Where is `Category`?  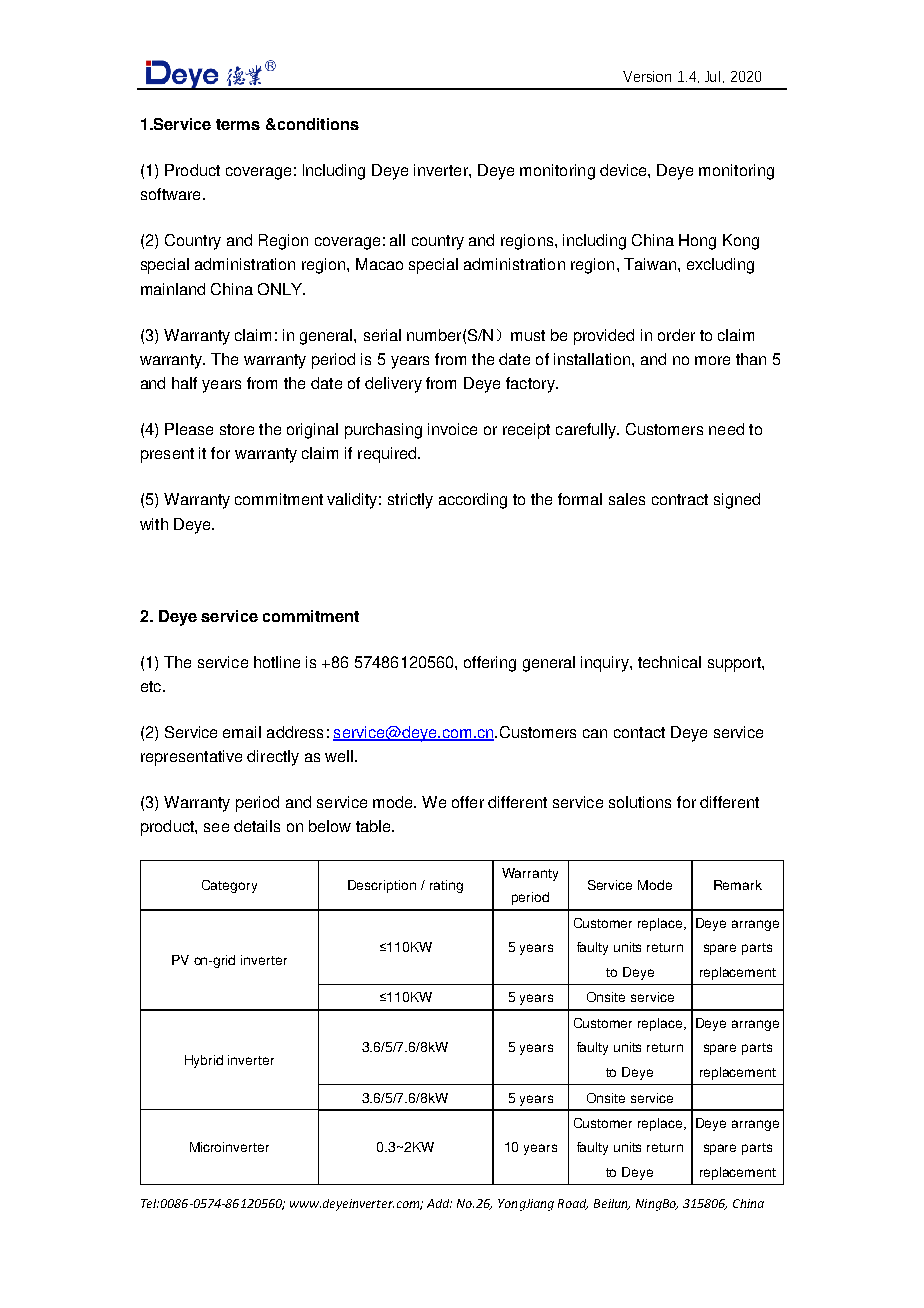 Category is located at coordinates (229, 886).
